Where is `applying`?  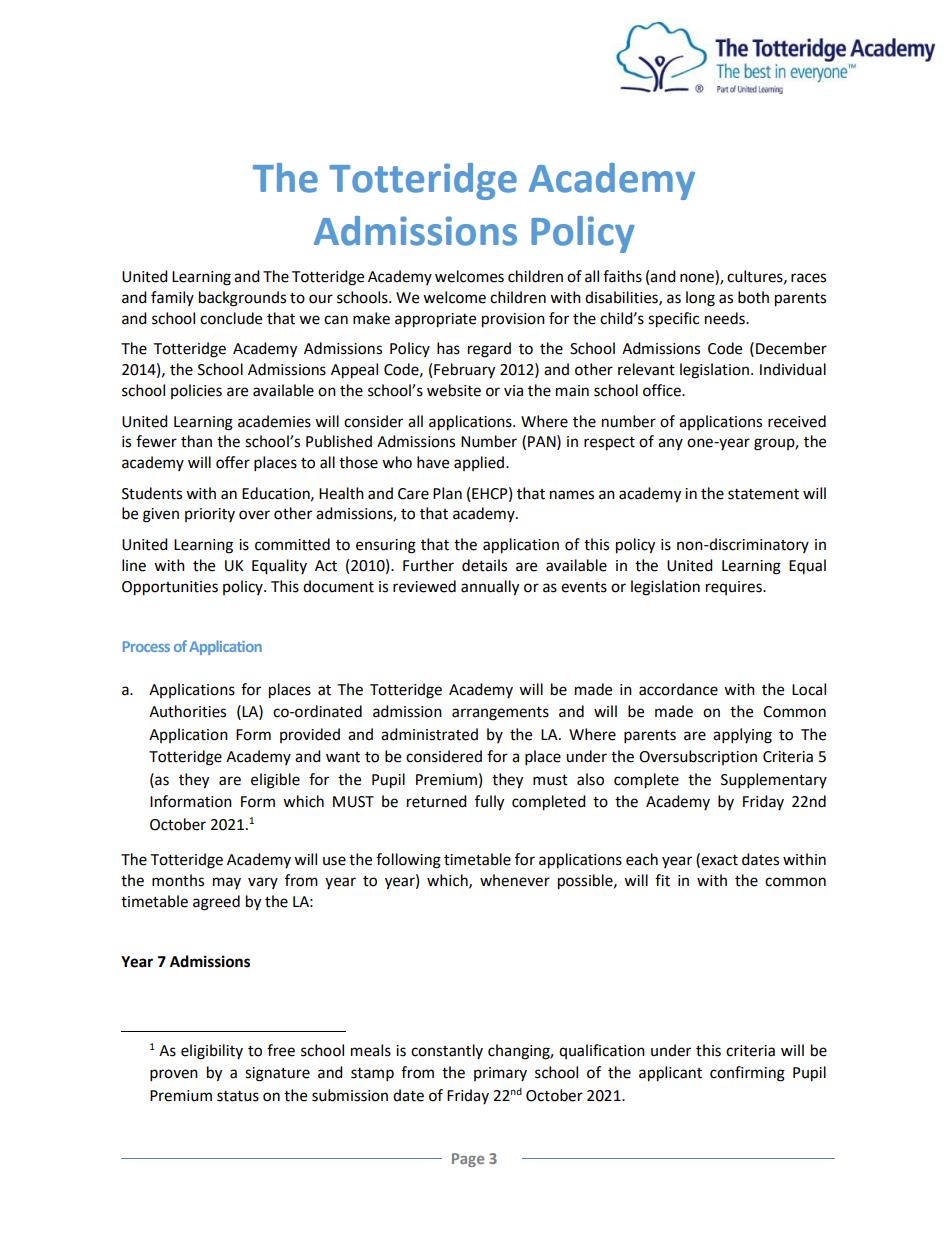
applying is located at coordinates (742, 736).
